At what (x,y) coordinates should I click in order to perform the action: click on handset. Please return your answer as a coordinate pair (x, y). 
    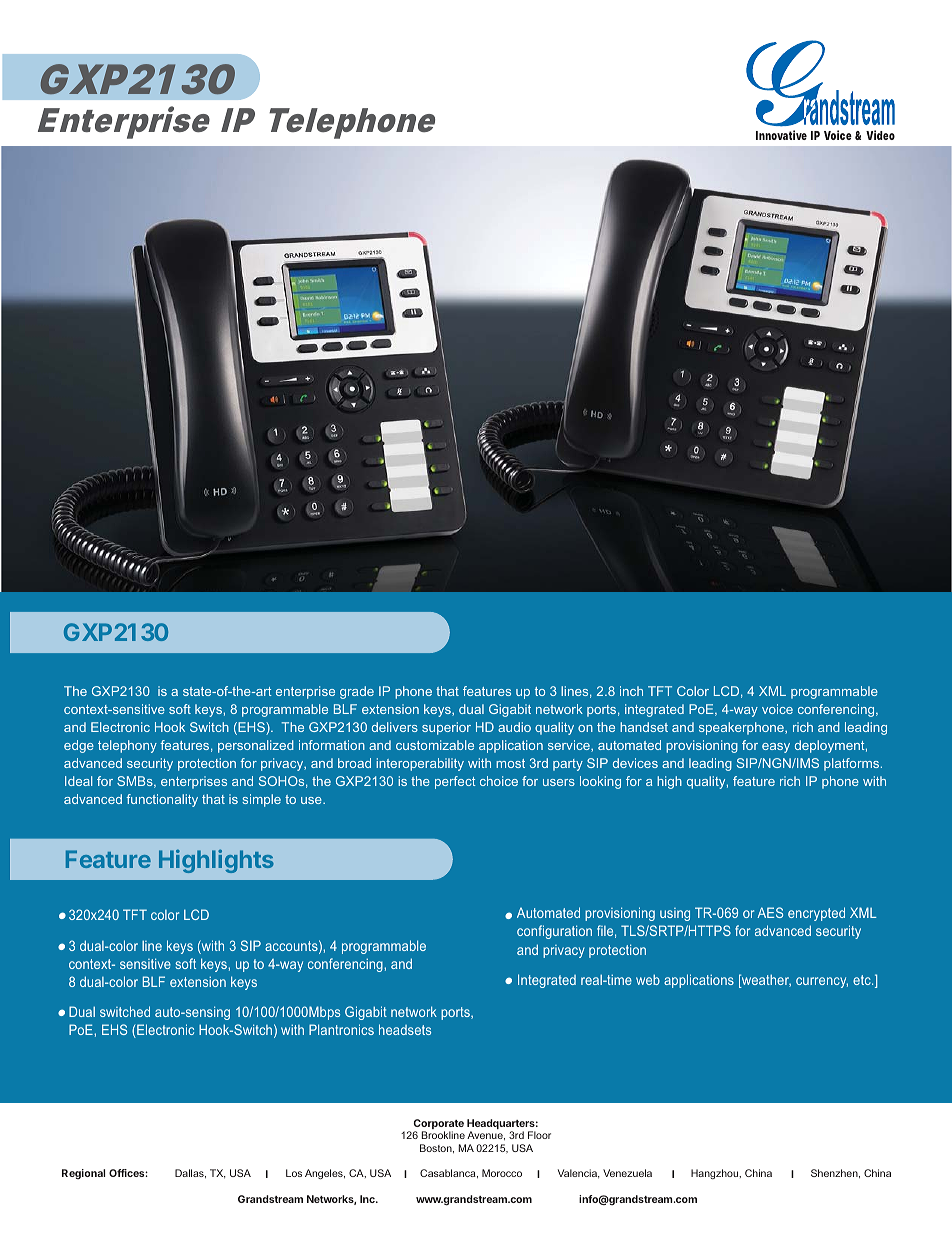
    Looking at the image, I should click on (644, 727).
